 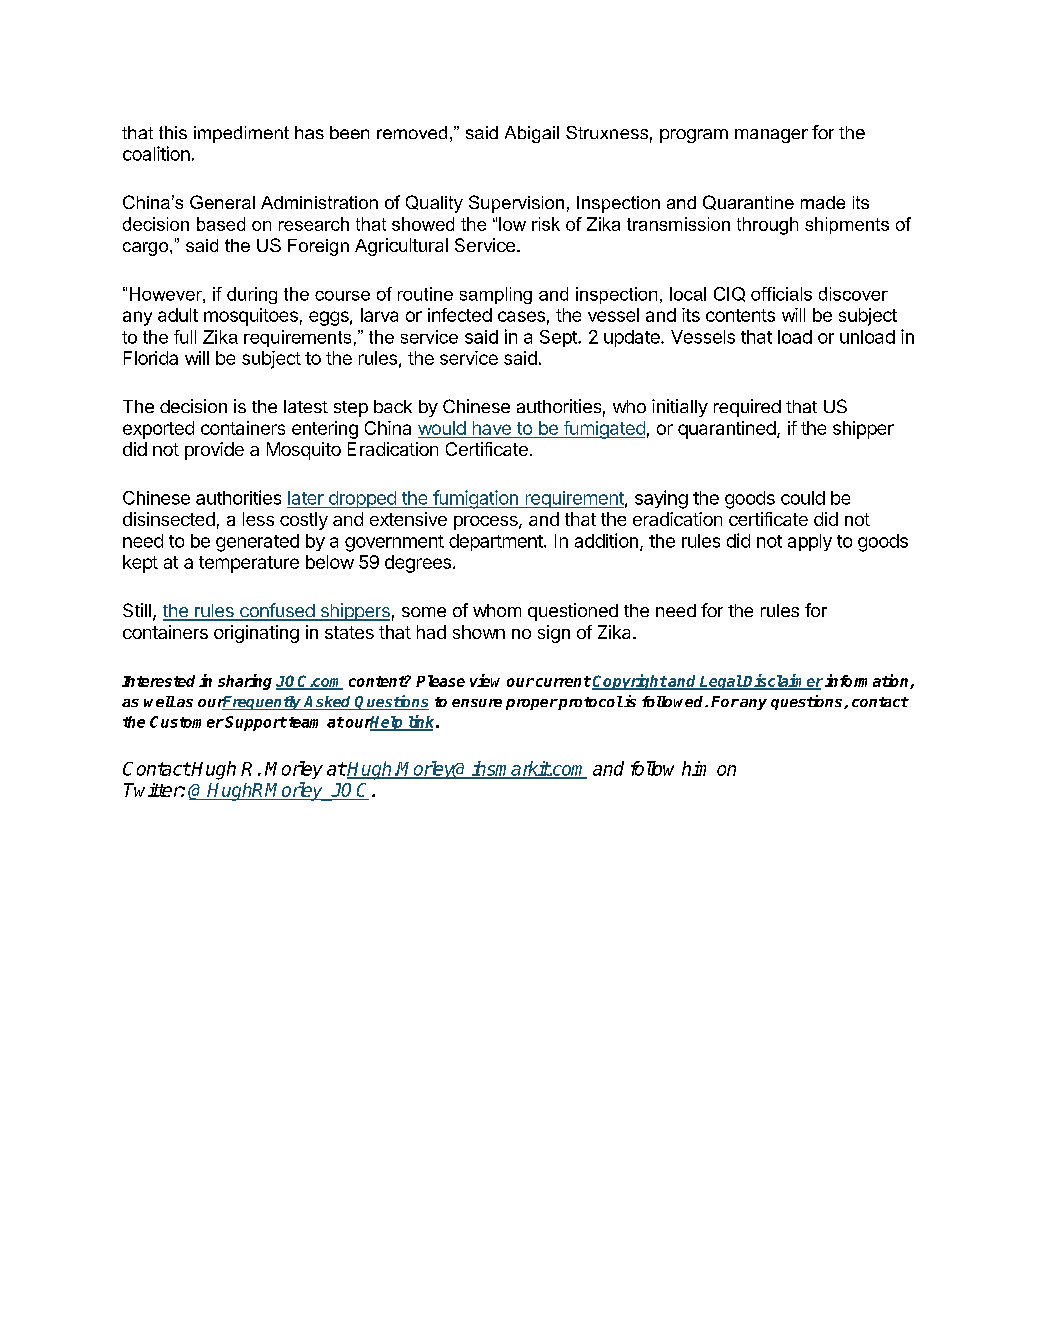 What do you see at coordinates (214, 451) in the screenshot?
I see `provide` at bounding box center [214, 451].
